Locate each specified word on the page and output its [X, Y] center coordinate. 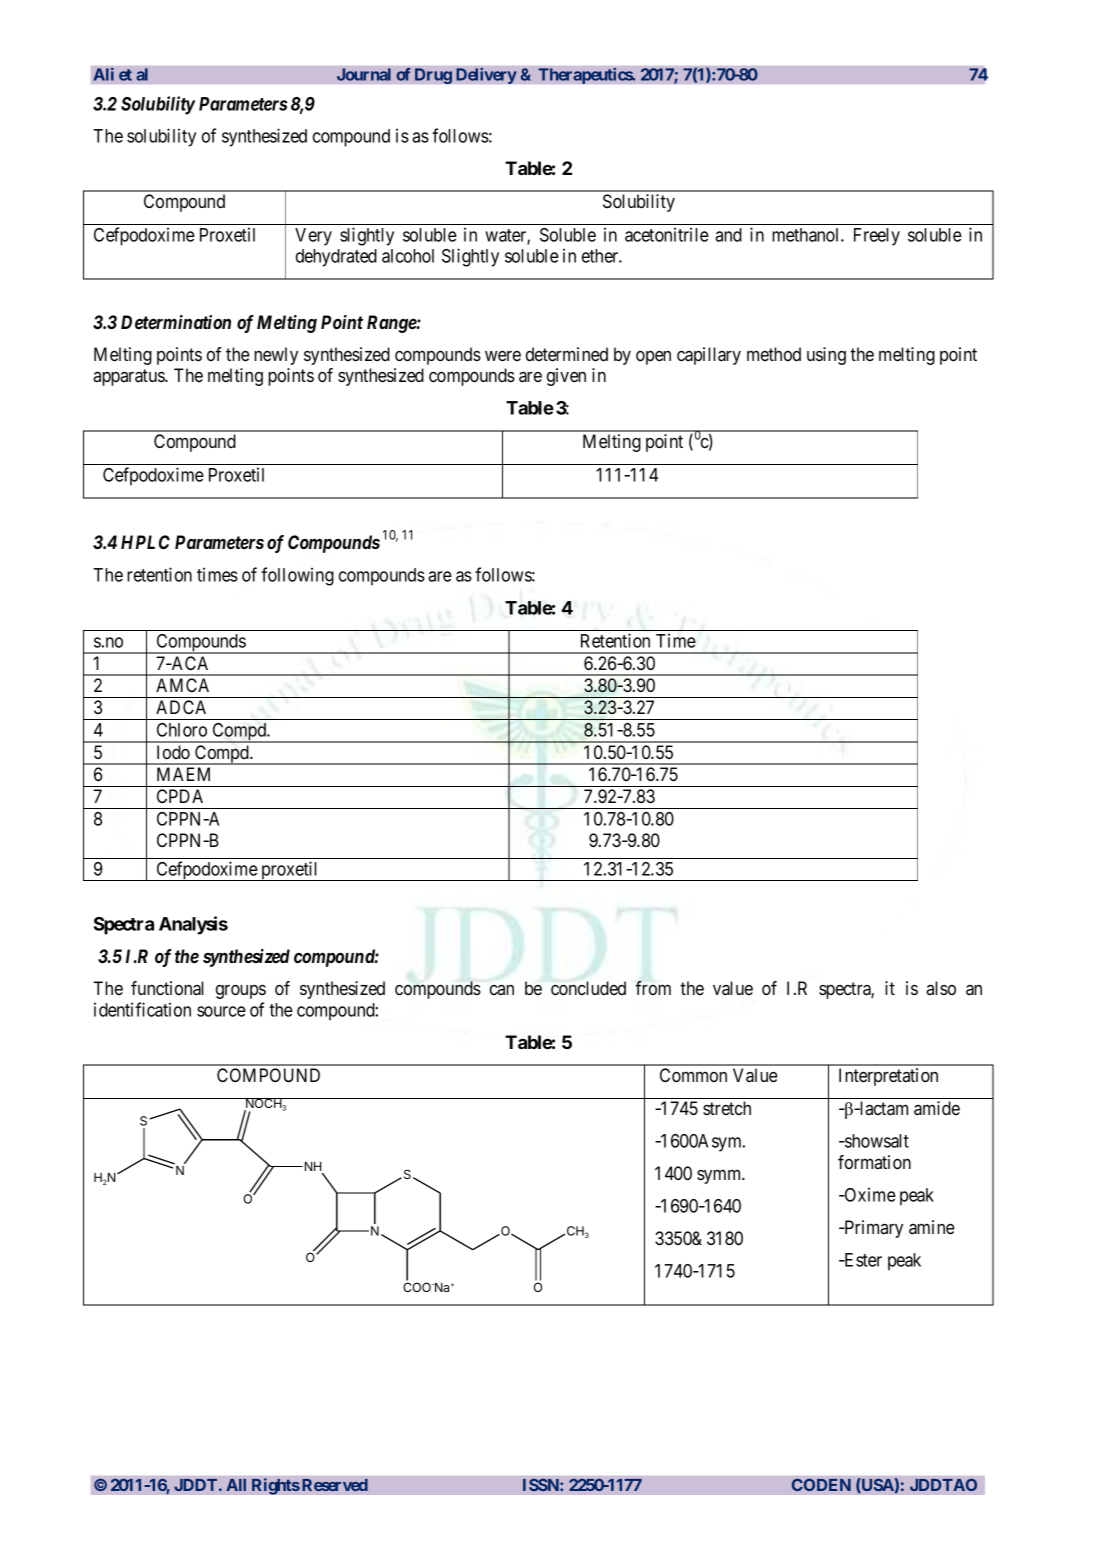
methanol [807, 235]
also [941, 988]
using [826, 356]
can [502, 990]
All [236, 1485]
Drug [433, 76]
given [566, 377]
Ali [103, 74]
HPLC [145, 542]
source [221, 1011]
